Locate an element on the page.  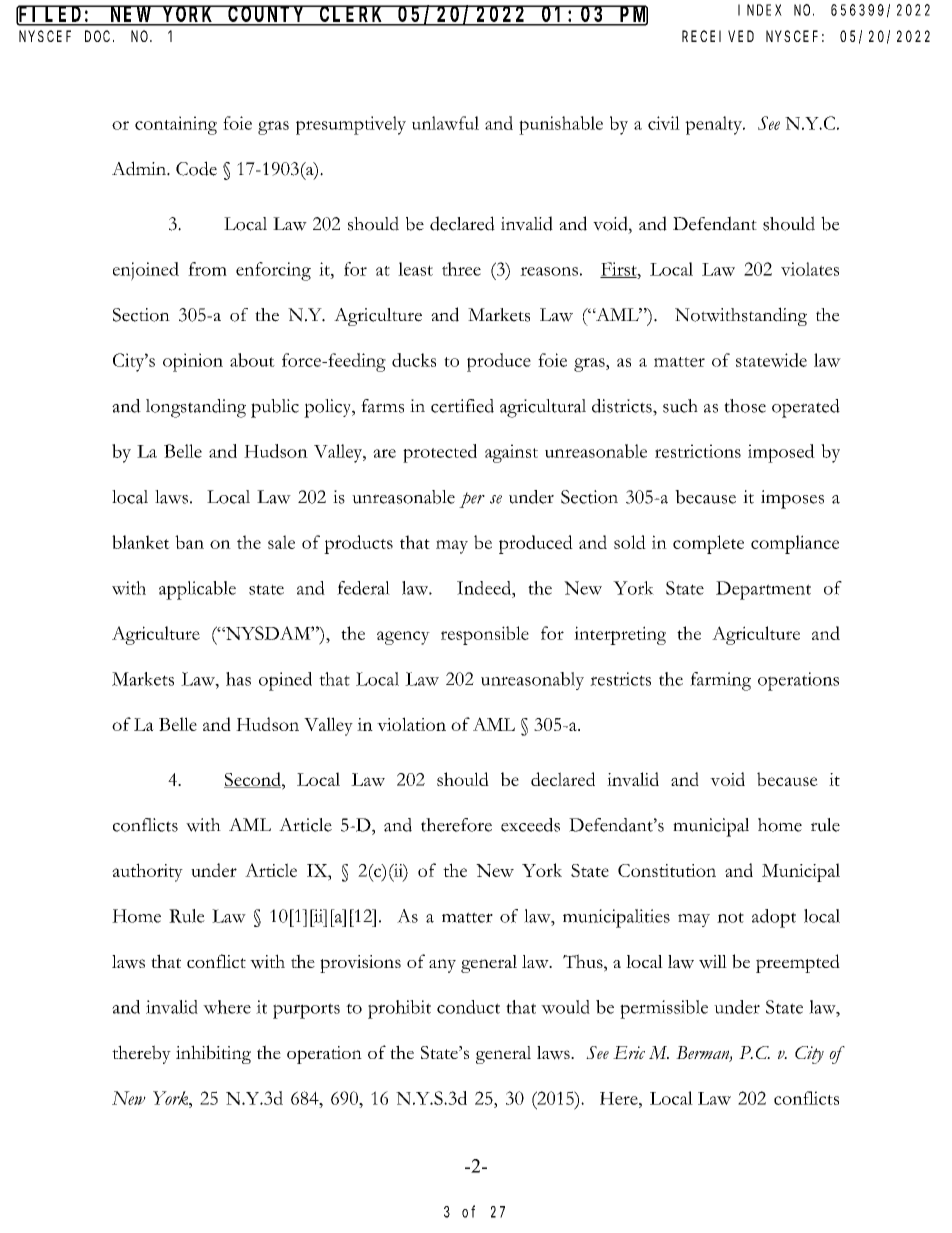
DOC is located at coordinates (99, 36).
